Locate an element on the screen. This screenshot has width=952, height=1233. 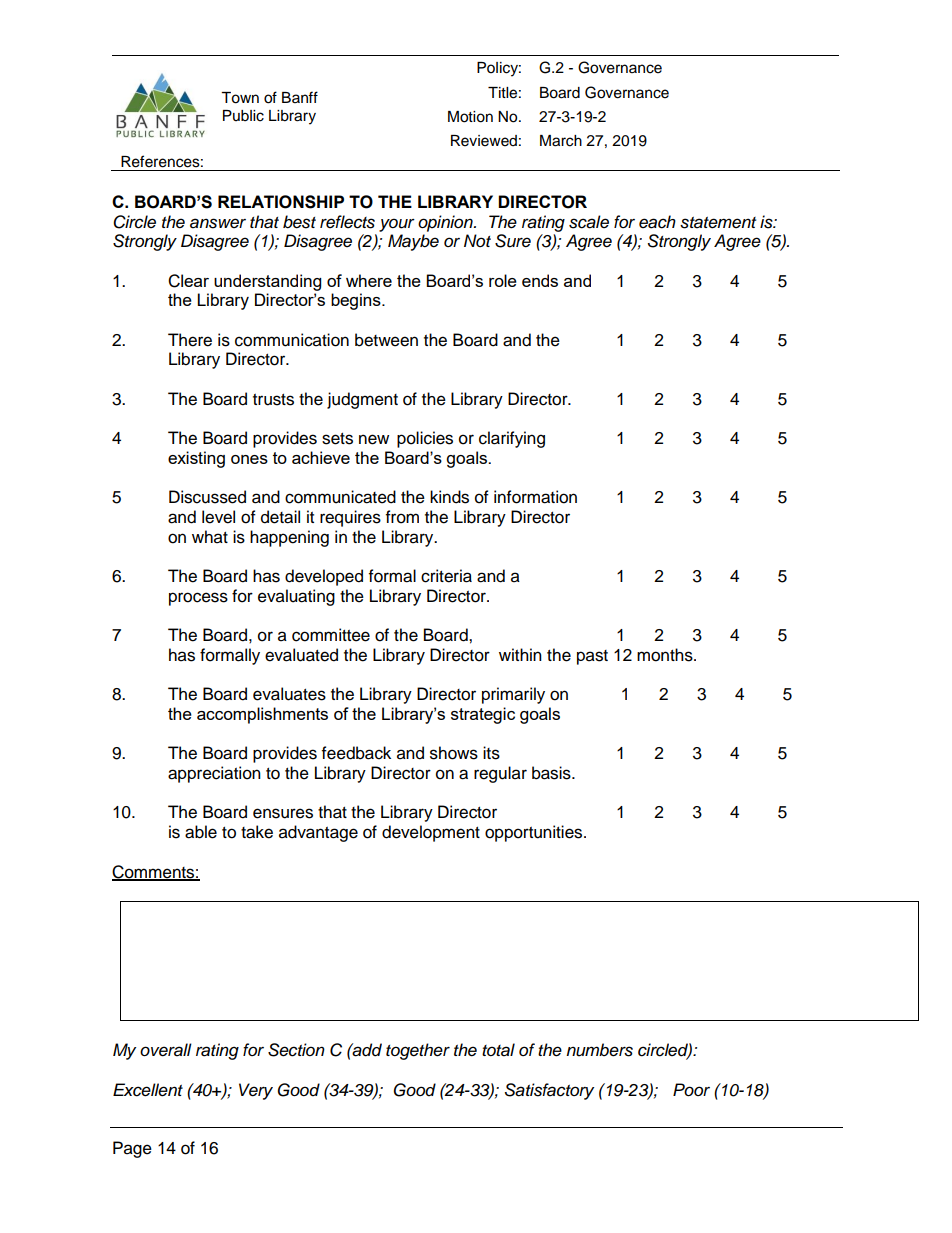
information is located at coordinates (535, 497).
